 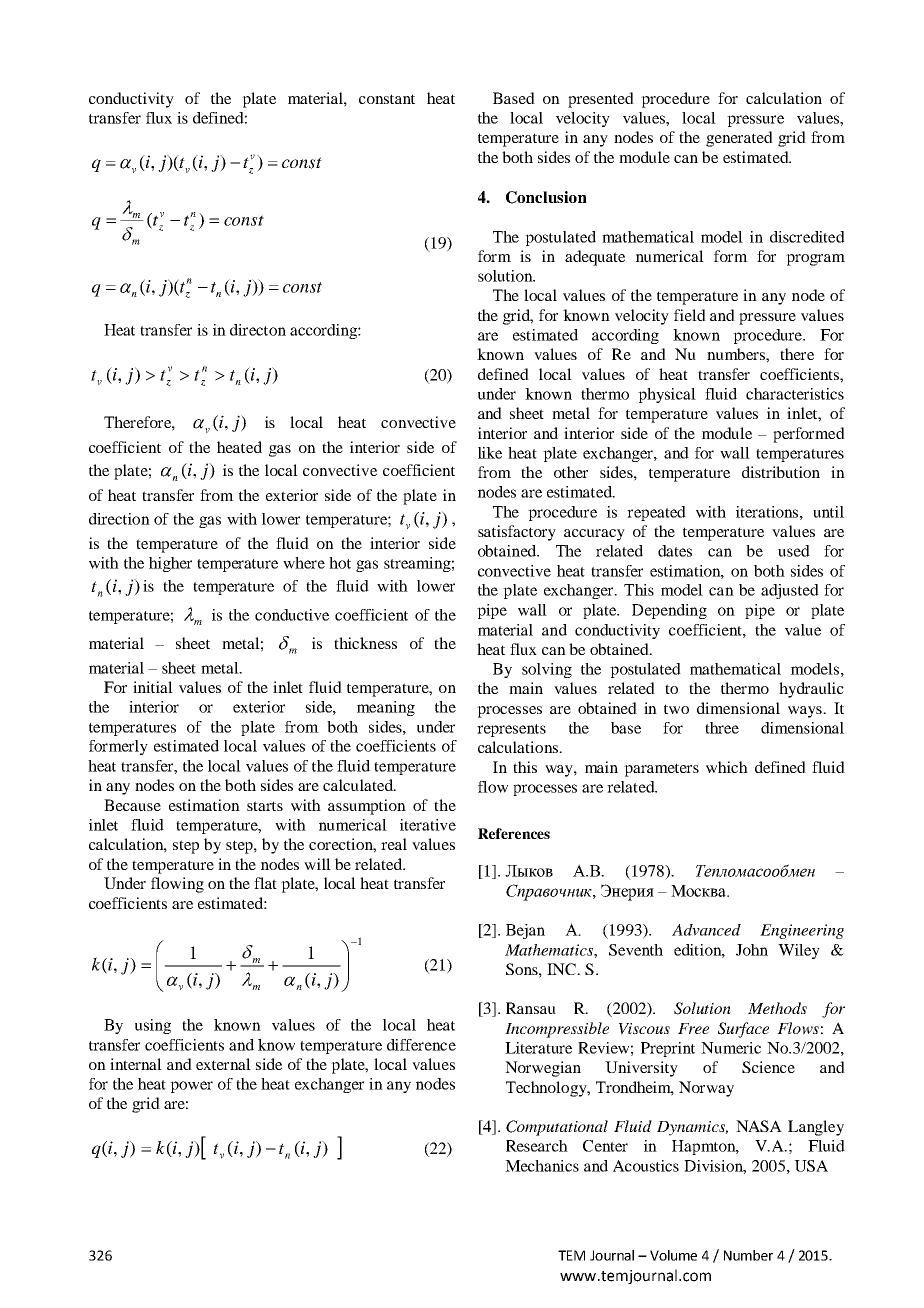 I want to click on power, so click(x=191, y=1087).
